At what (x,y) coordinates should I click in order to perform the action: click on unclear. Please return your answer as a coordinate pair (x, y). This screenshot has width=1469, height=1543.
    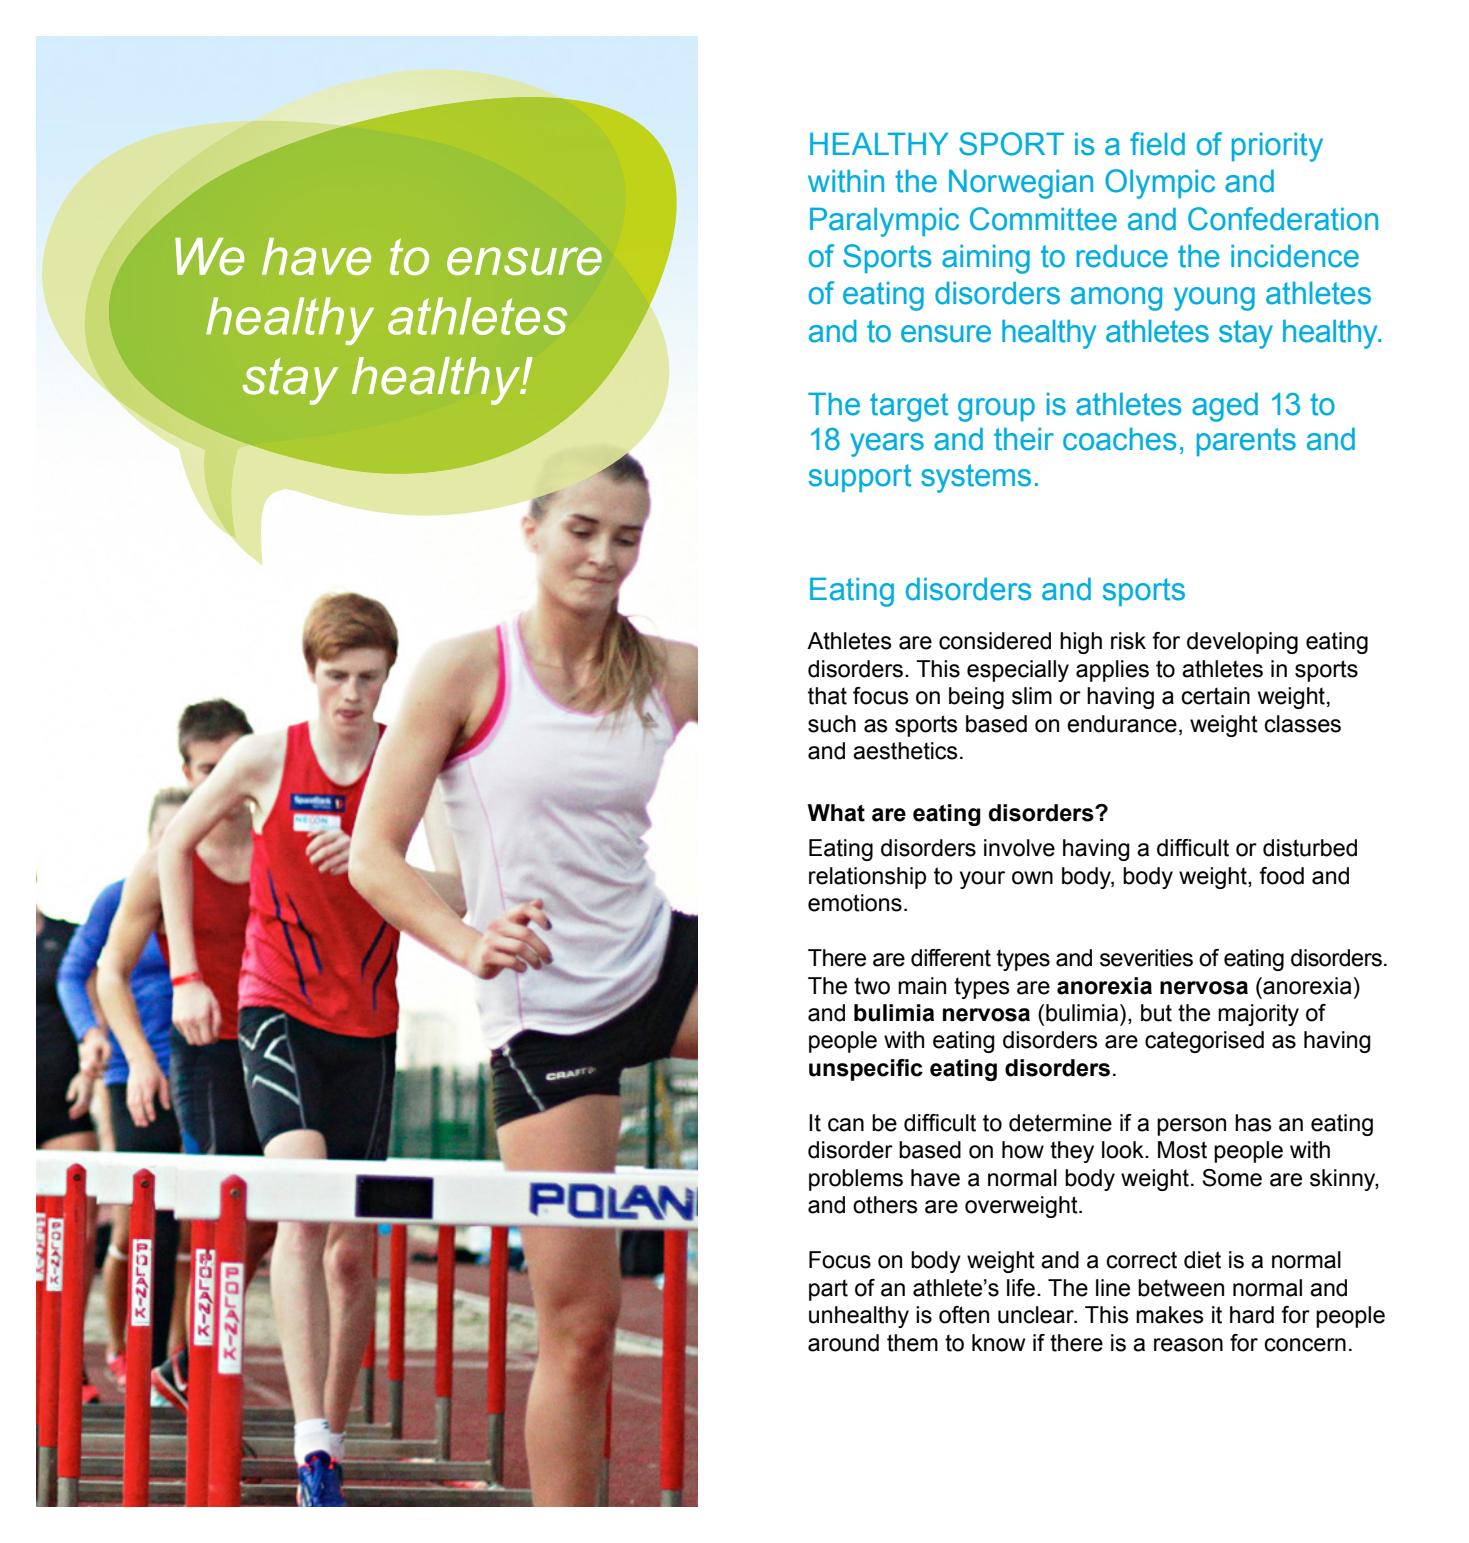
    Looking at the image, I should click on (1037, 1315).
